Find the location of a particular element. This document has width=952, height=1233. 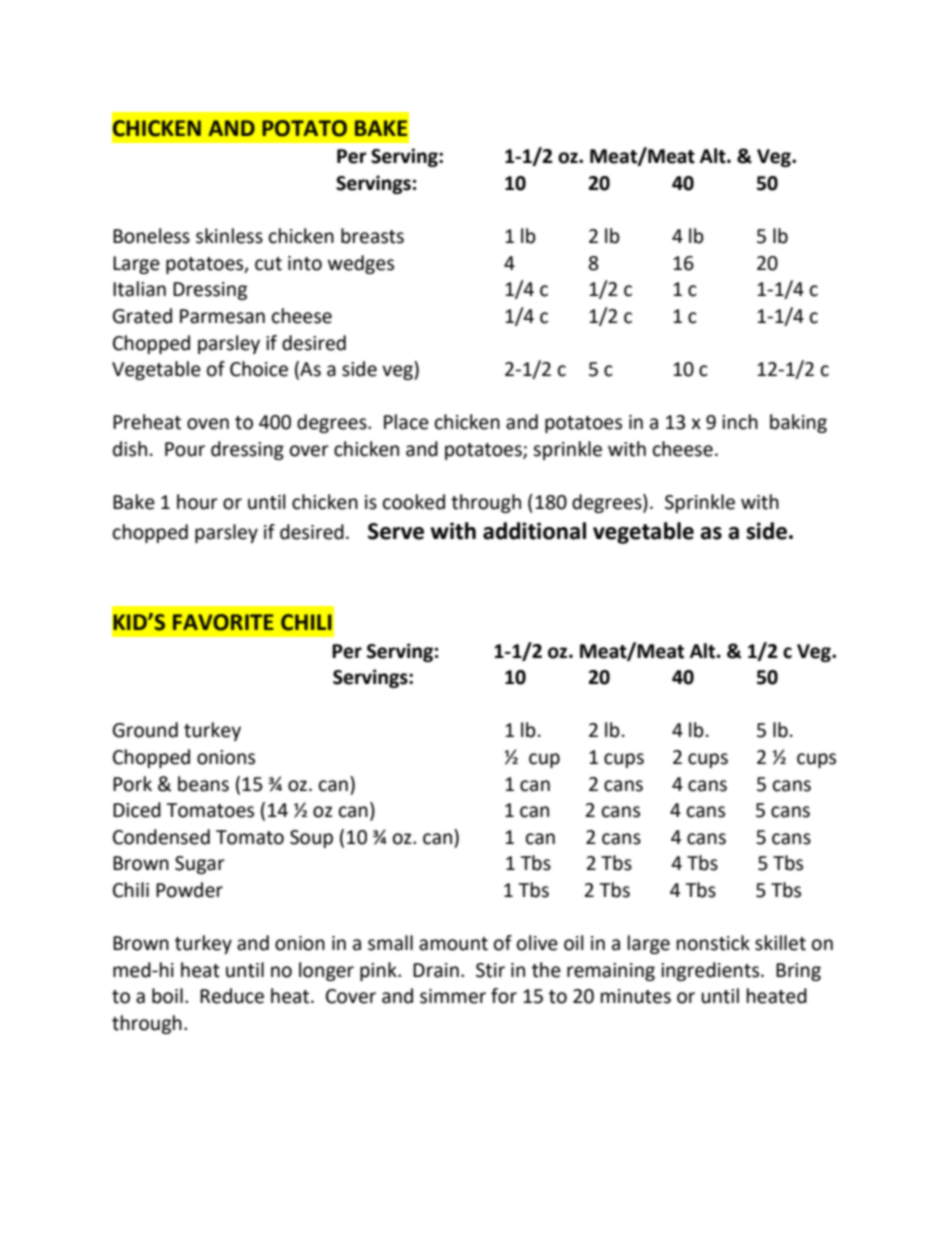

inch is located at coordinates (740, 422).
